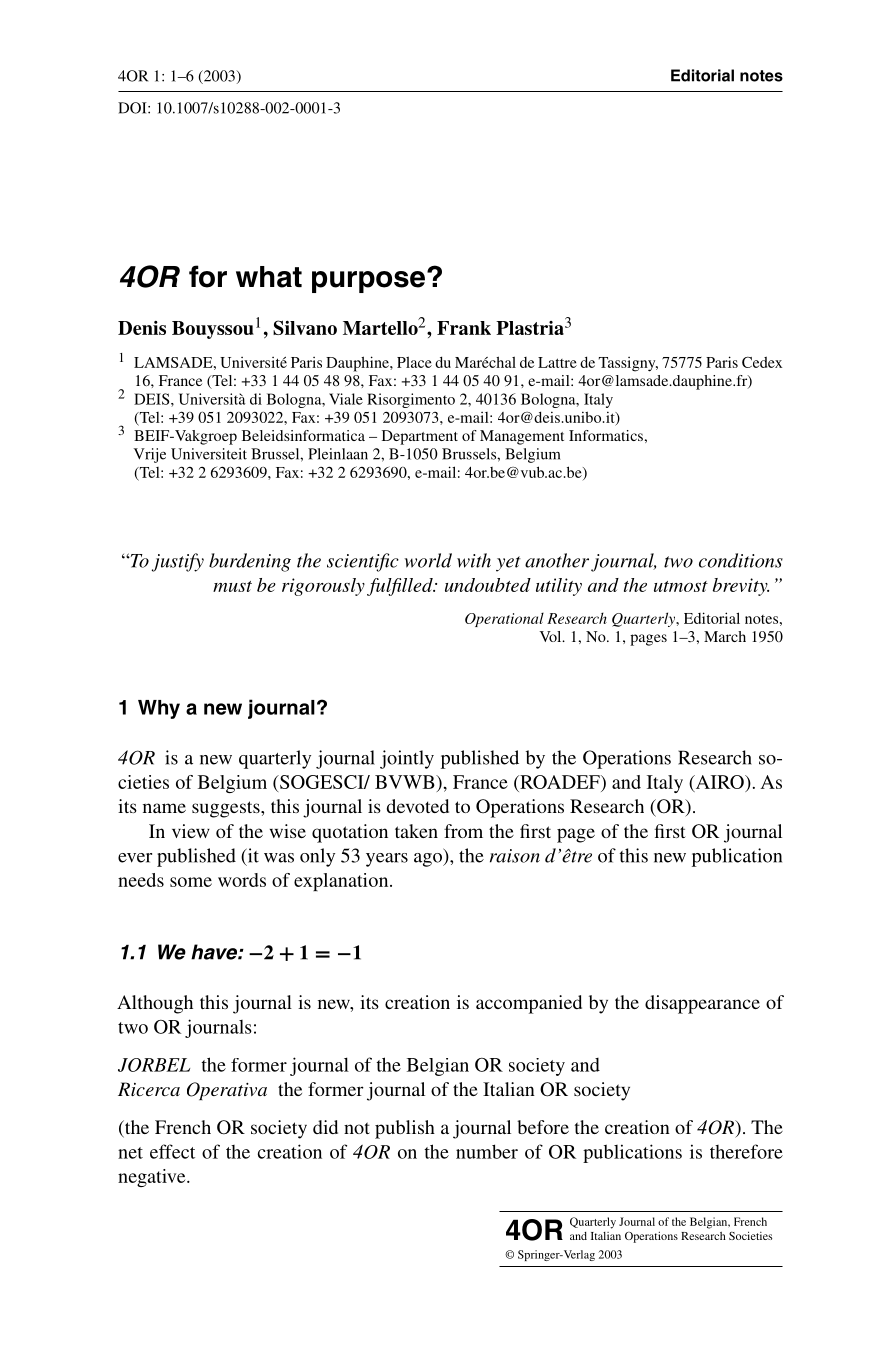  Describe the element at coordinates (487, 1151) in the screenshot. I see `number` at that location.
